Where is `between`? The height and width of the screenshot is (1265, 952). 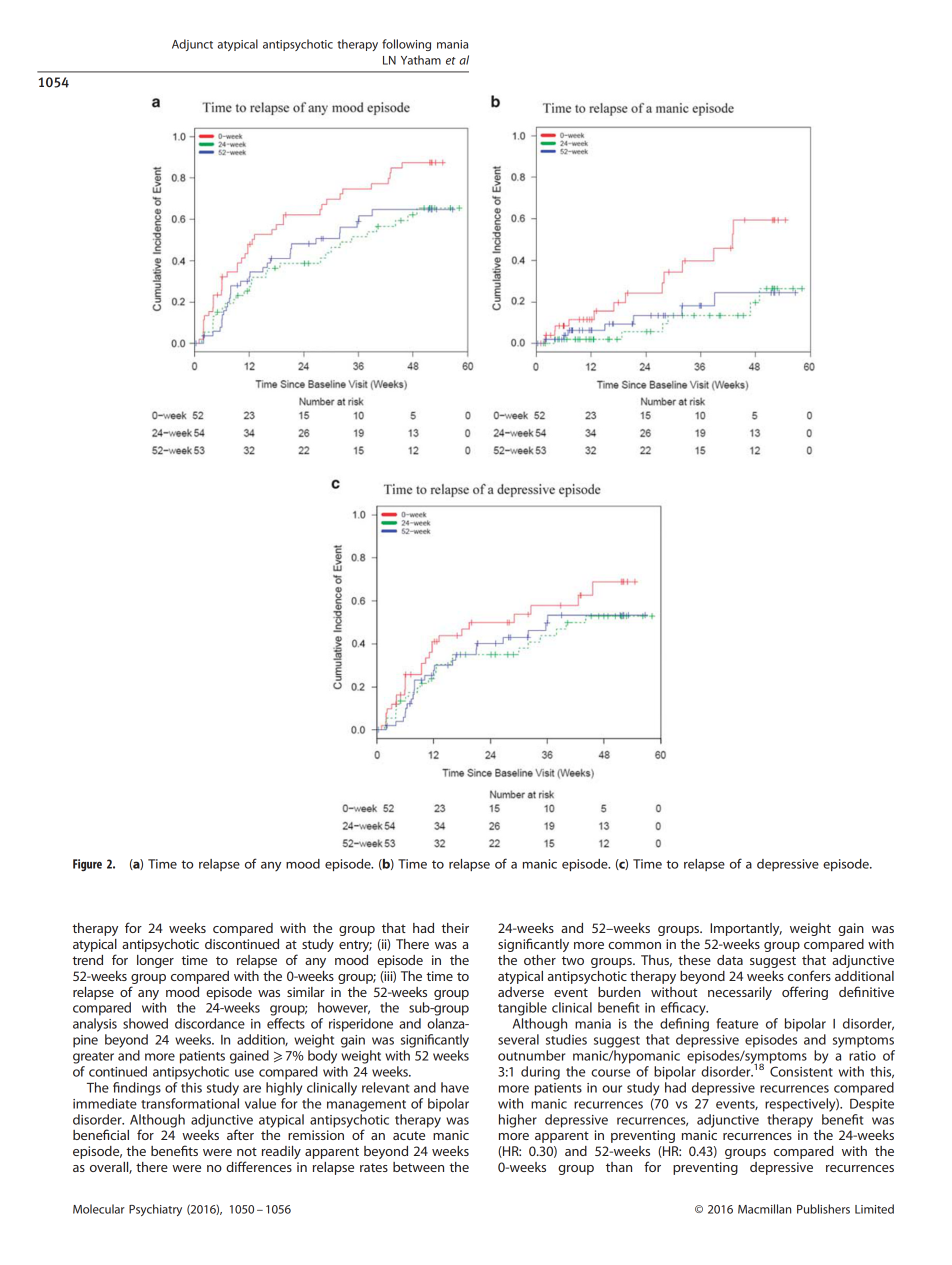
between is located at coordinates (418, 1167).
